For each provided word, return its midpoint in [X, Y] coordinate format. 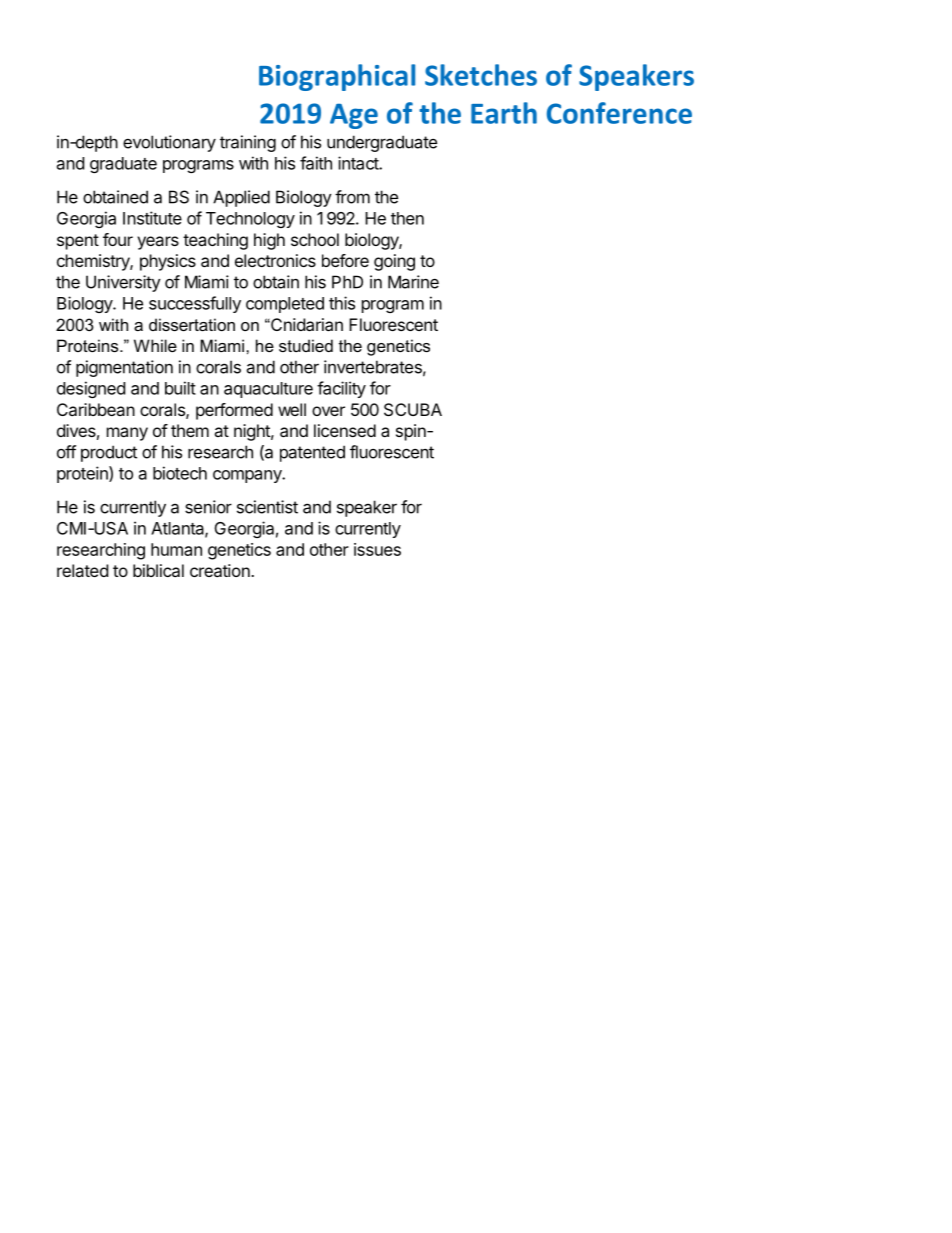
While [155, 345]
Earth [504, 113]
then [407, 218]
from [352, 197]
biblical [158, 570]
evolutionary [169, 143]
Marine [413, 282]
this [342, 303]
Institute [152, 218]
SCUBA [413, 409]
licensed [345, 430]
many [127, 434]
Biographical [337, 77]
